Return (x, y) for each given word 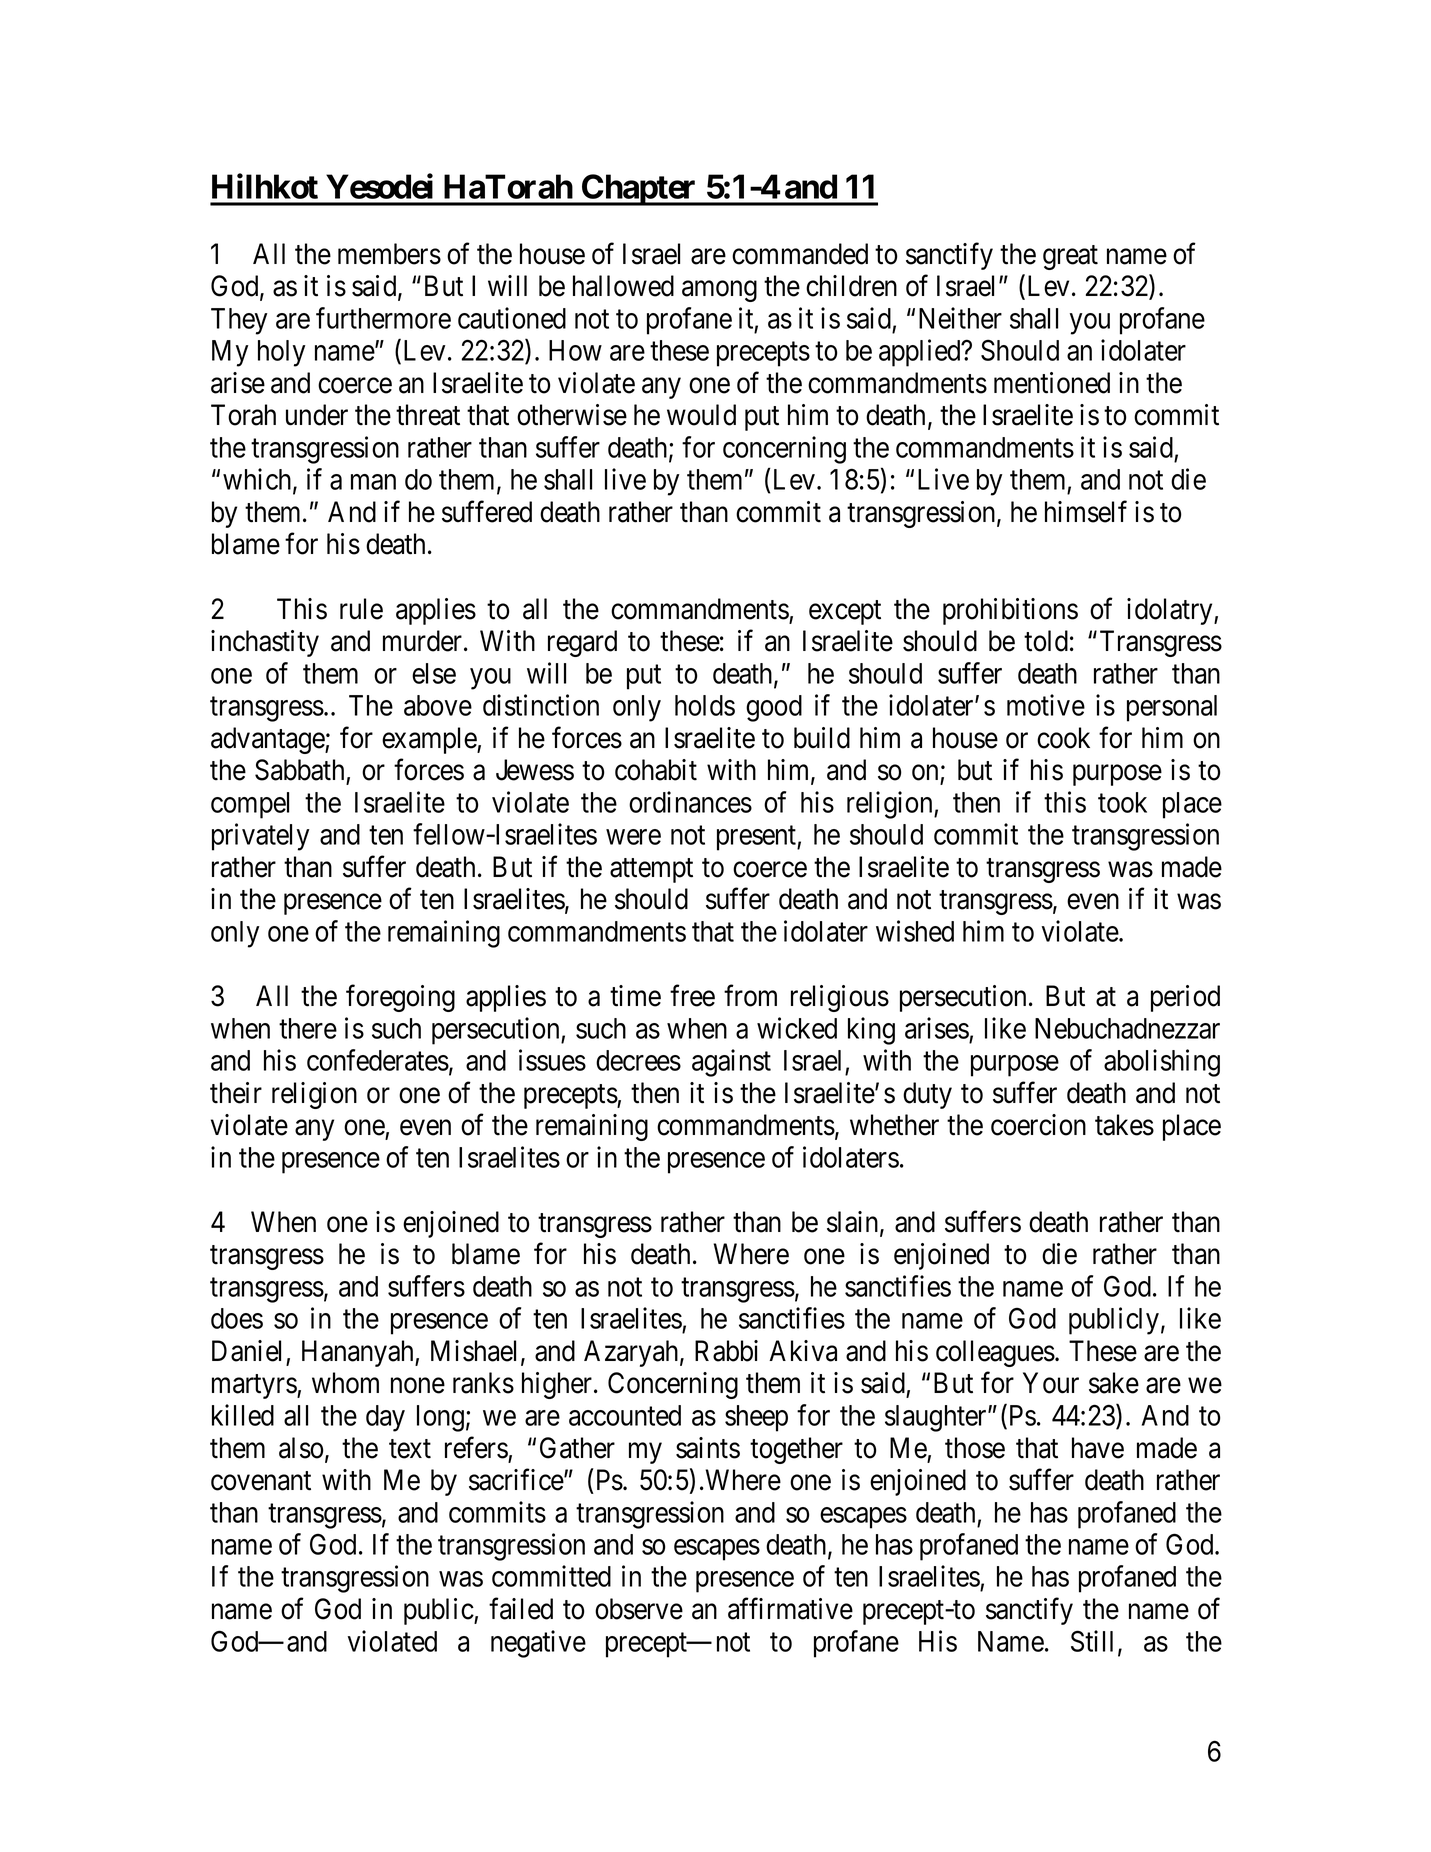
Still (1095, 1642)
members (389, 254)
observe (639, 1609)
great (1070, 257)
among (719, 291)
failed (521, 1609)
